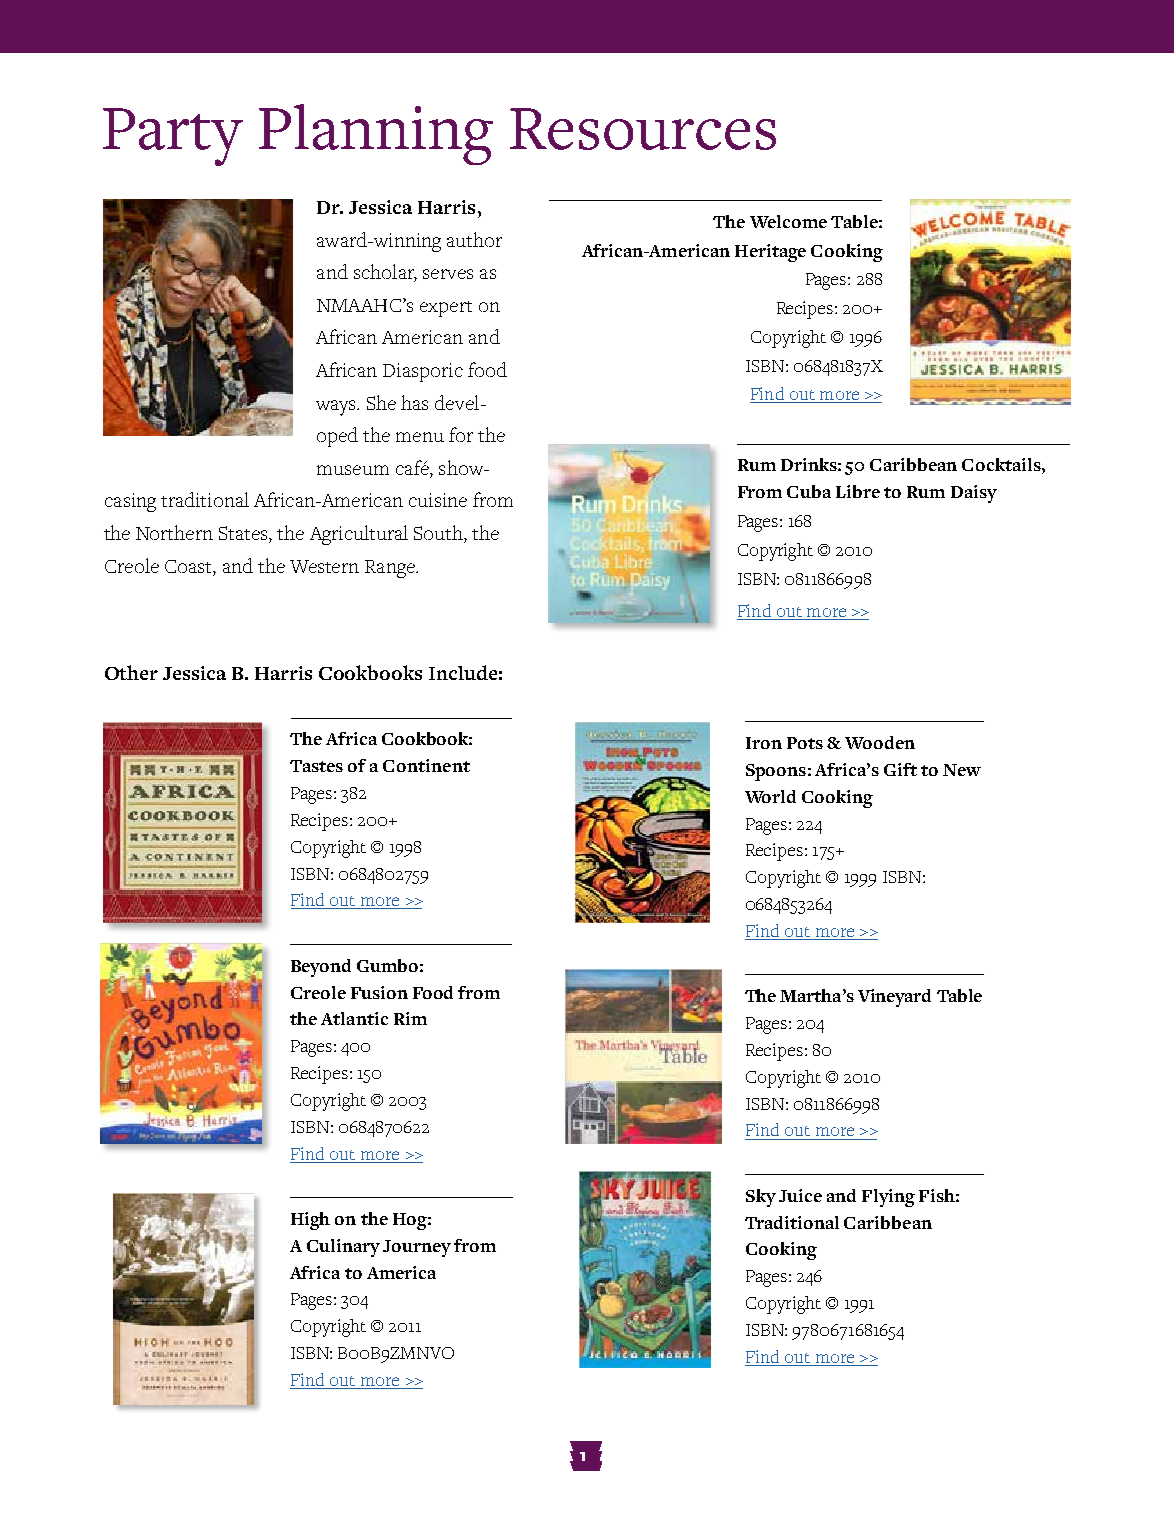 This image has width=1174, height=1519. What do you see at coordinates (310, 1221) in the image?
I see `High` at bounding box center [310, 1221].
